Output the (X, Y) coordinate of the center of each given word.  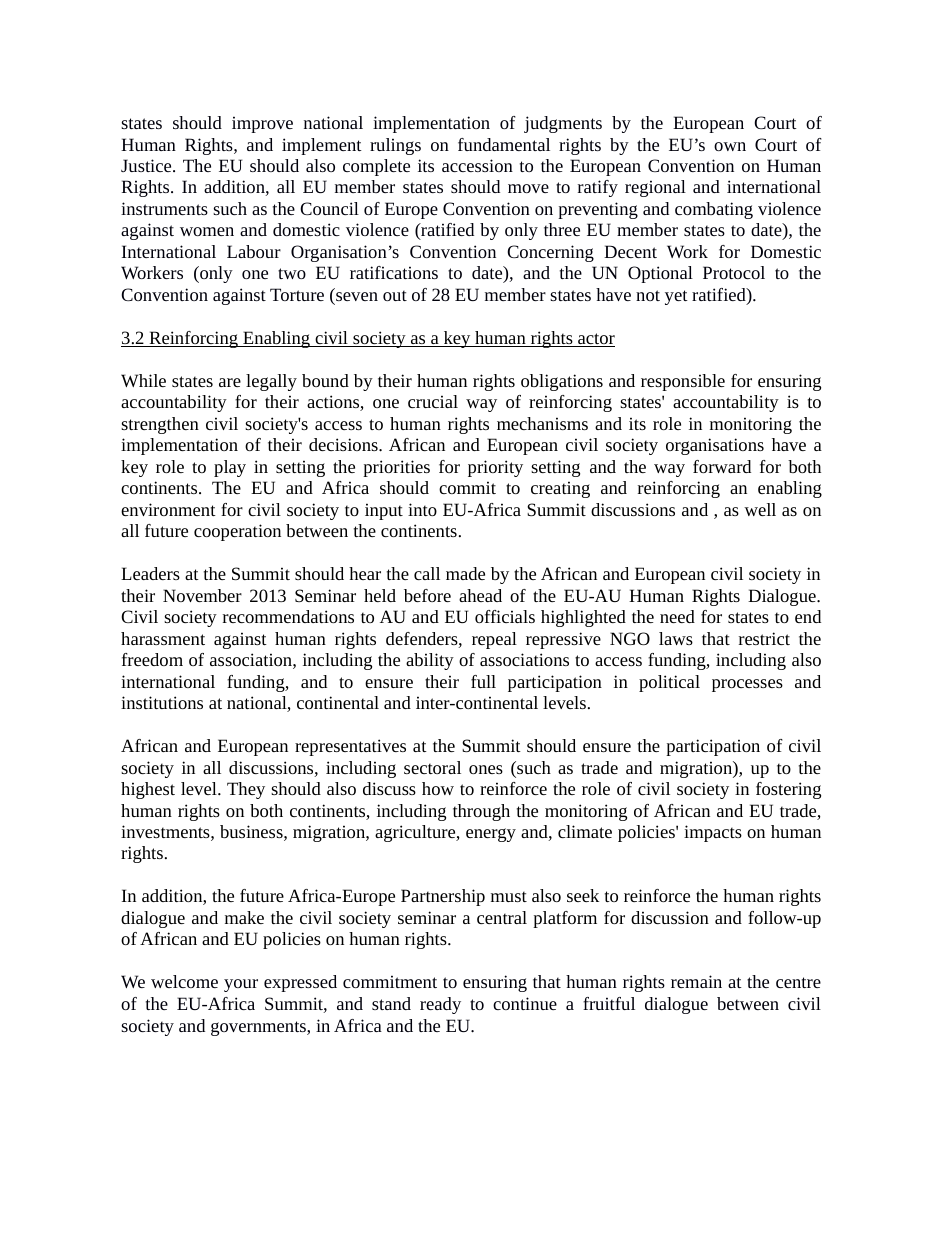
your (241, 985)
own (730, 146)
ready (440, 1005)
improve (262, 124)
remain (696, 981)
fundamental (504, 144)
